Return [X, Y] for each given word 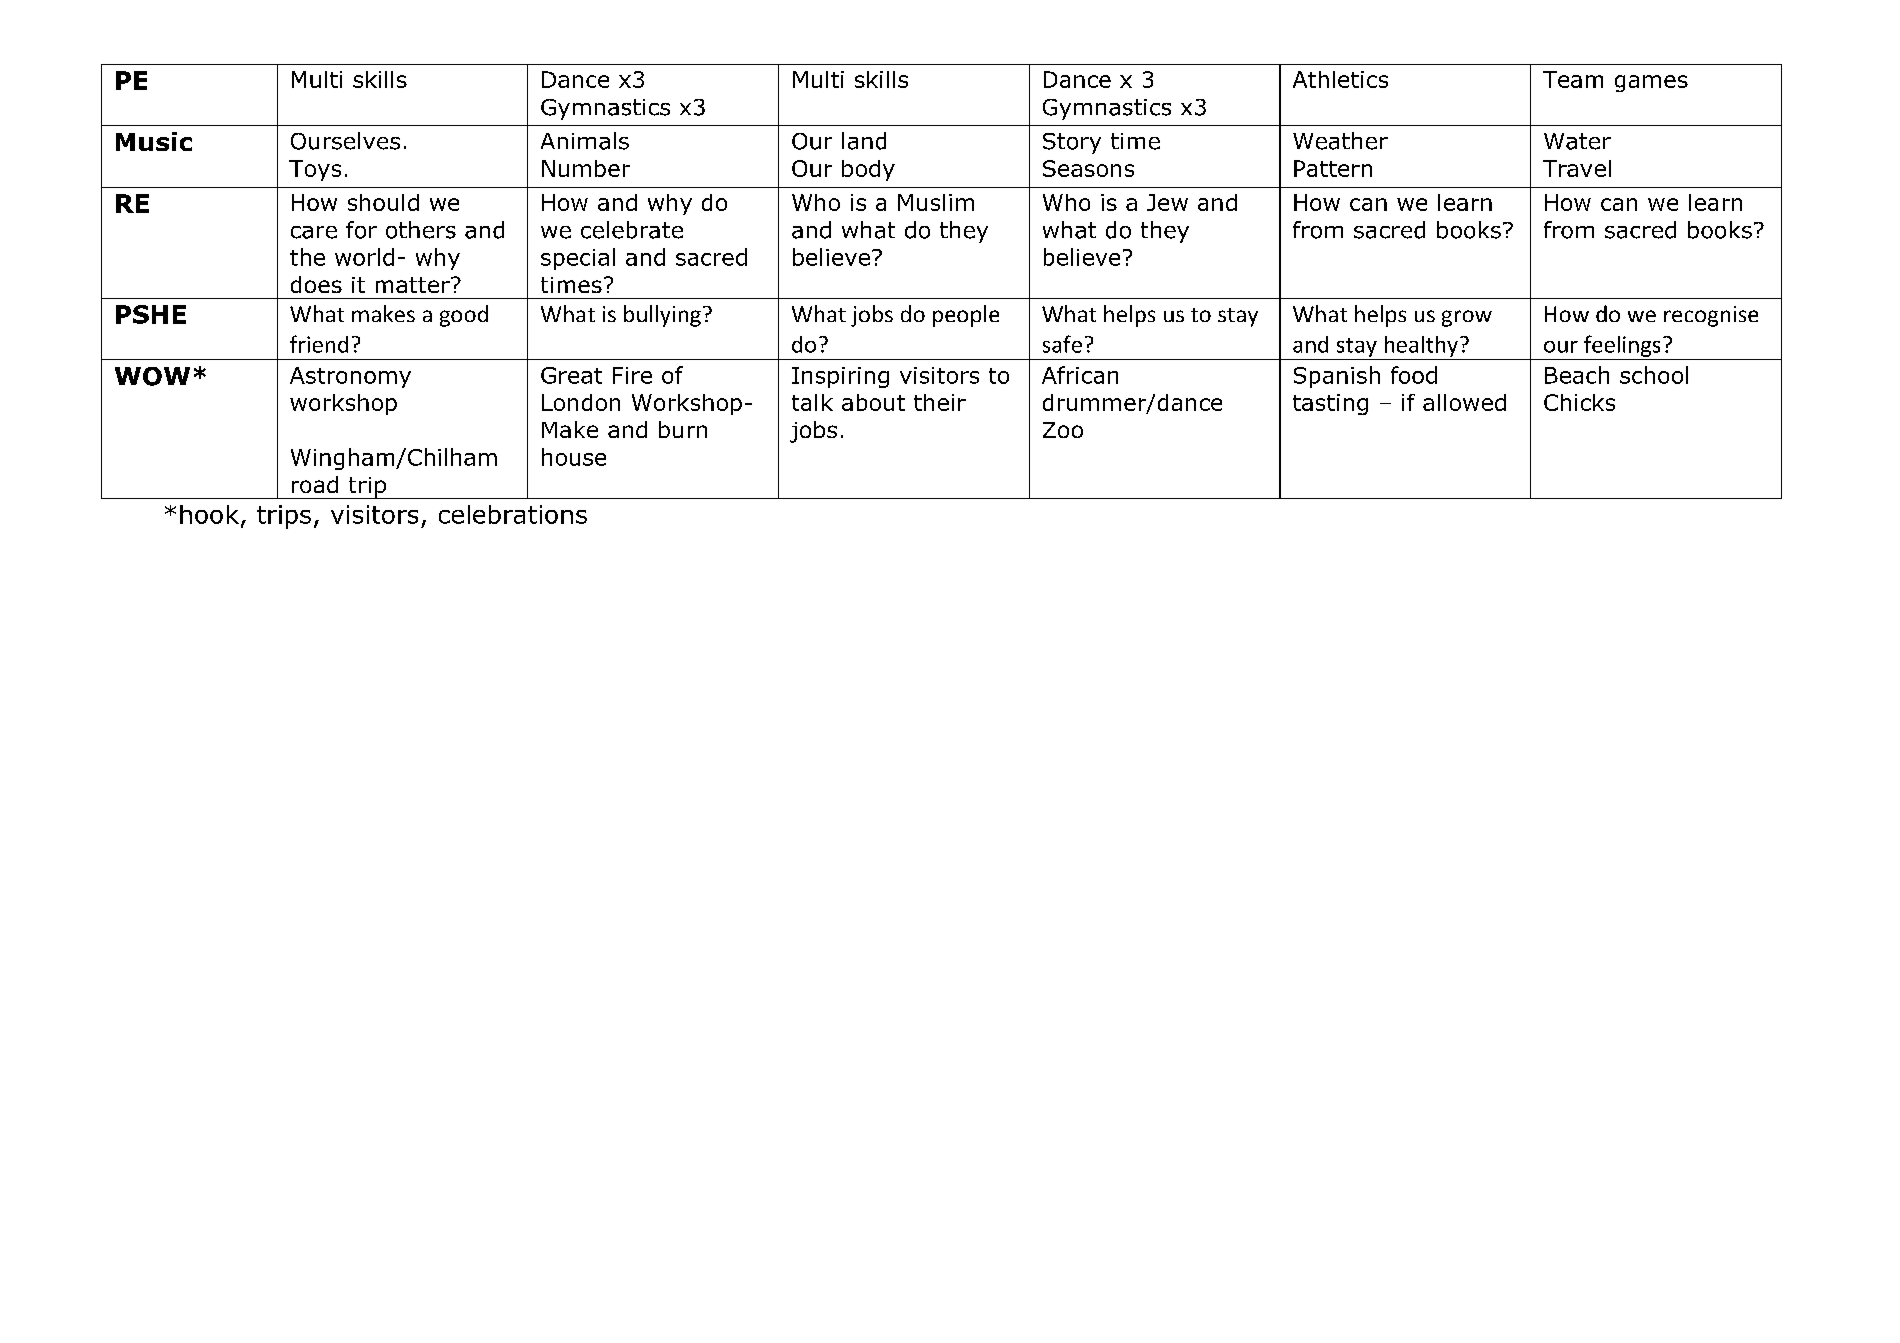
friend [319, 344]
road [315, 484]
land [864, 141]
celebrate [632, 230]
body [868, 170]
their [940, 402]
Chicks [1579, 402]
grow [1467, 318]
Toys [315, 170]
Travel [1577, 168]
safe [1062, 344]
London [581, 402]
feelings [1622, 346]
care [314, 232]
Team [1573, 79]
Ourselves [345, 141]
